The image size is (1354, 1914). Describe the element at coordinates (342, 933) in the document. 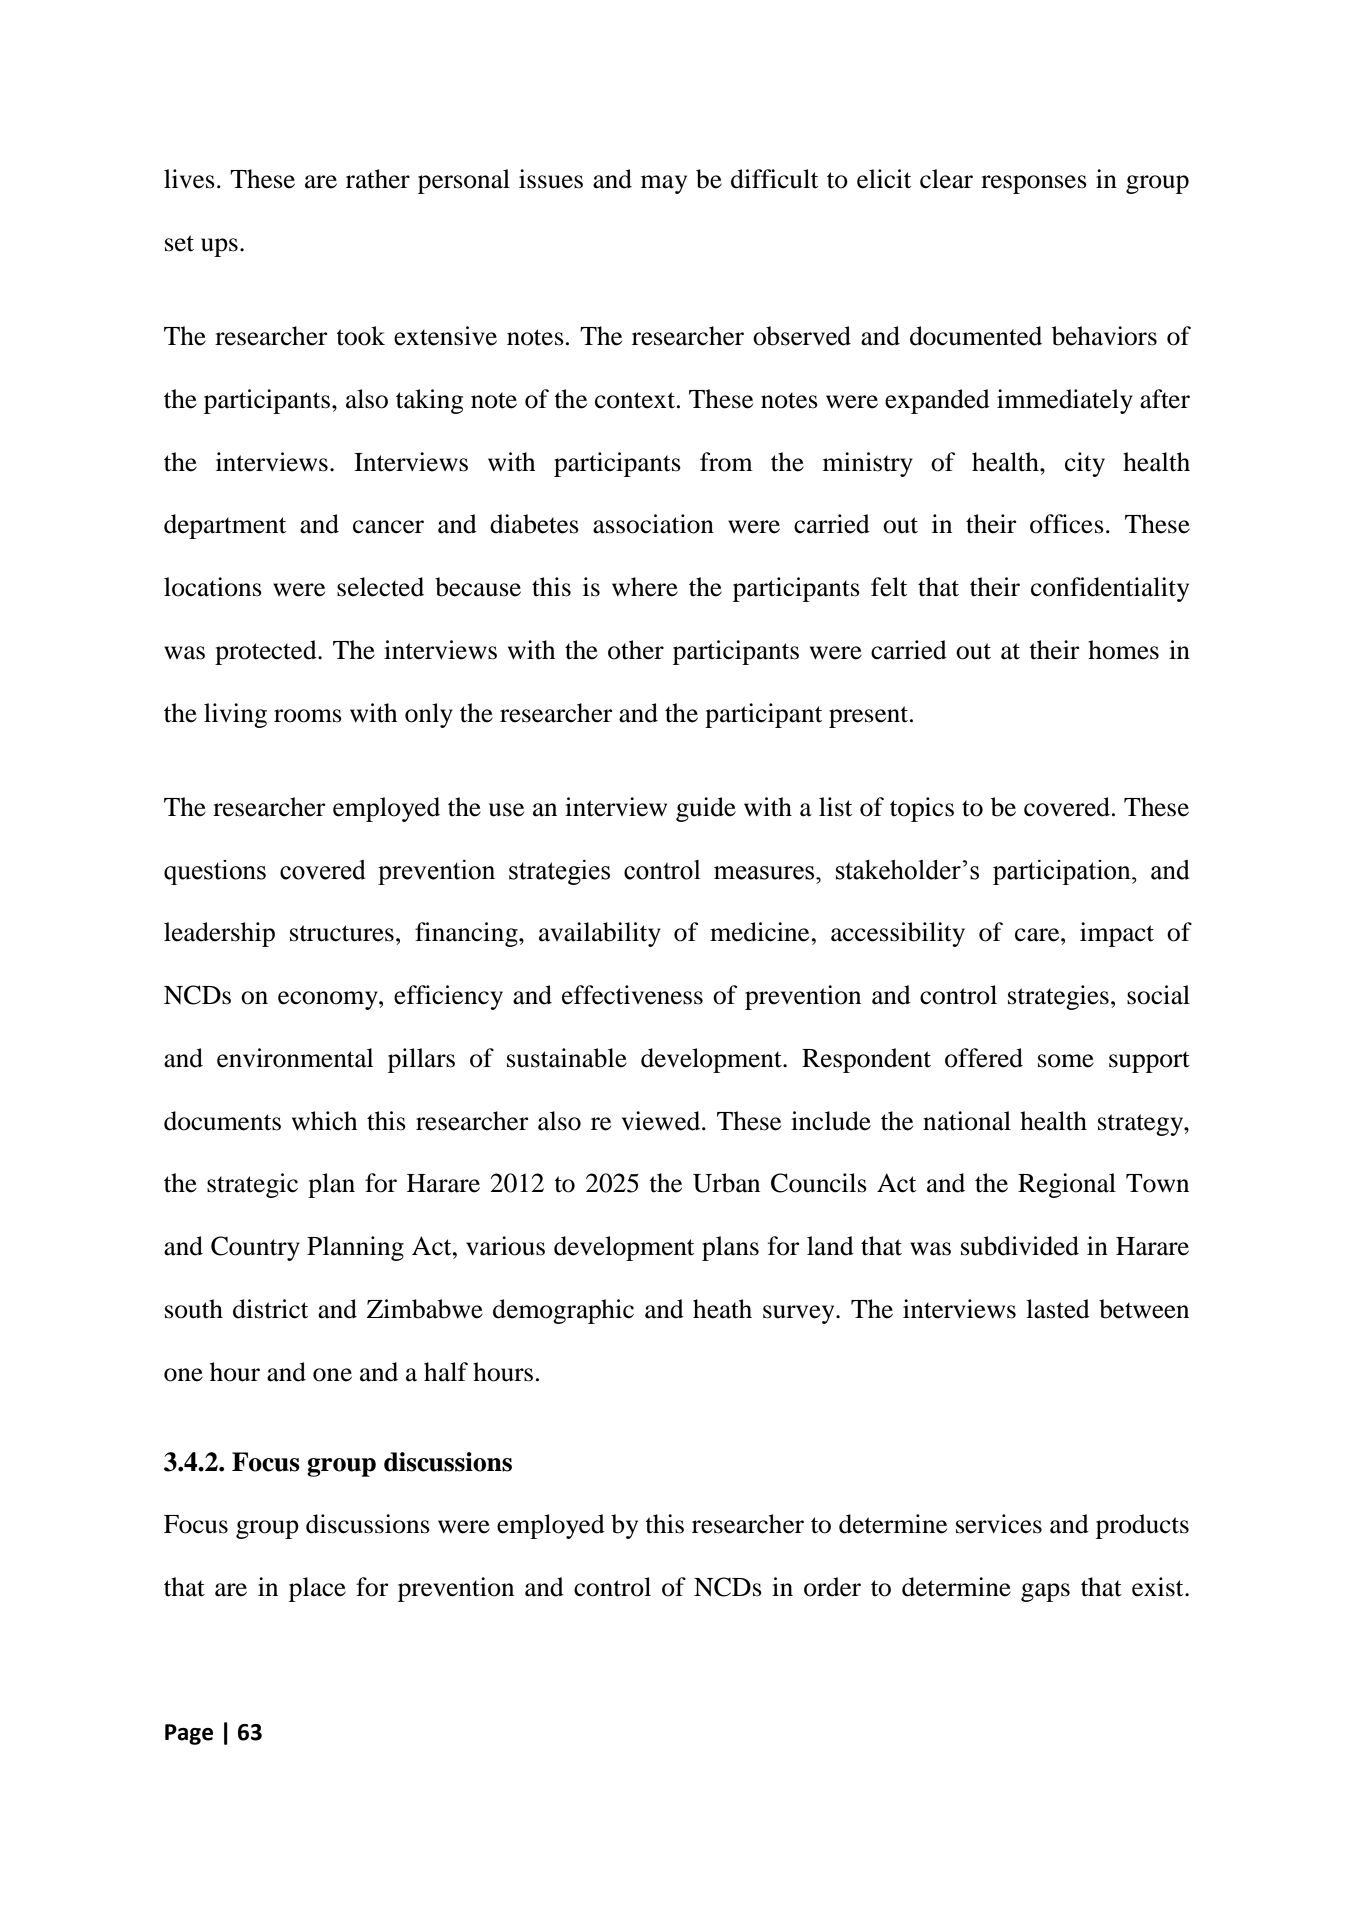

I see `structures` at that location.
